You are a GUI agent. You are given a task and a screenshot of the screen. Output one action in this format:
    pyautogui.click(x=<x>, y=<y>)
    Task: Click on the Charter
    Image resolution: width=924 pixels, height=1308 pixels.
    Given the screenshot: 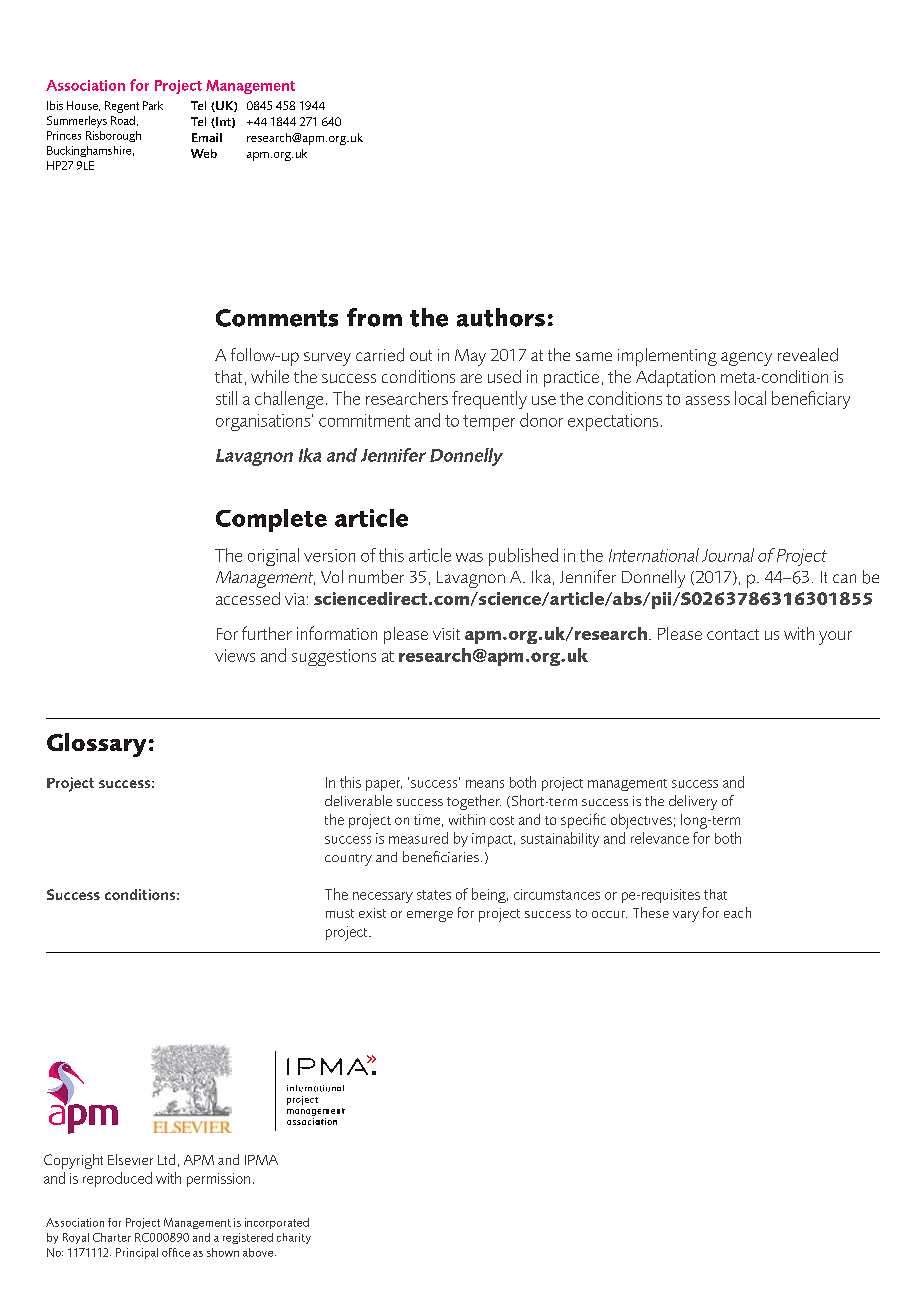 What is the action you would take?
    pyautogui.click(x=112, y=1237)
